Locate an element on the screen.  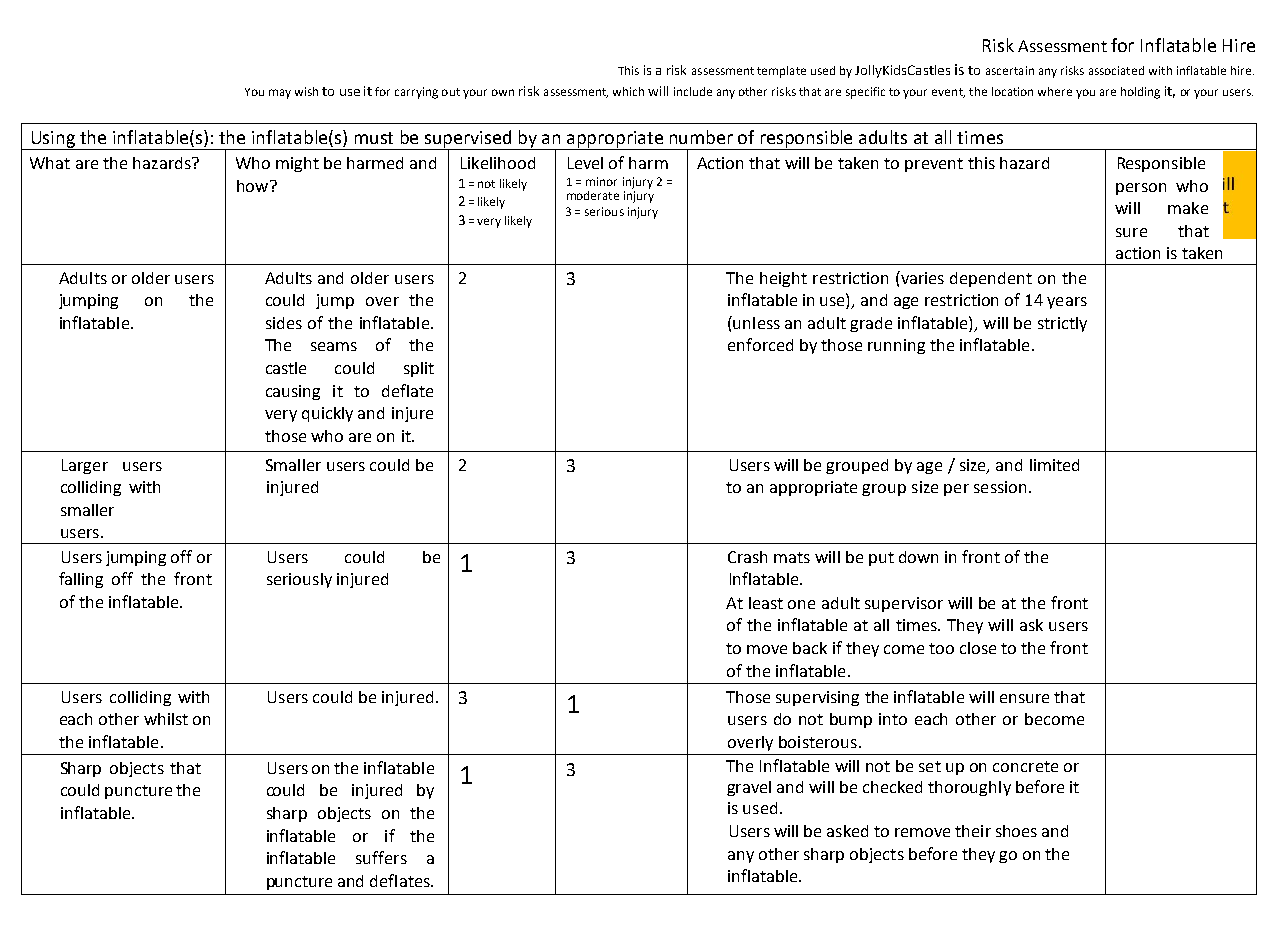
where is located at coordinates (1055, 91).
